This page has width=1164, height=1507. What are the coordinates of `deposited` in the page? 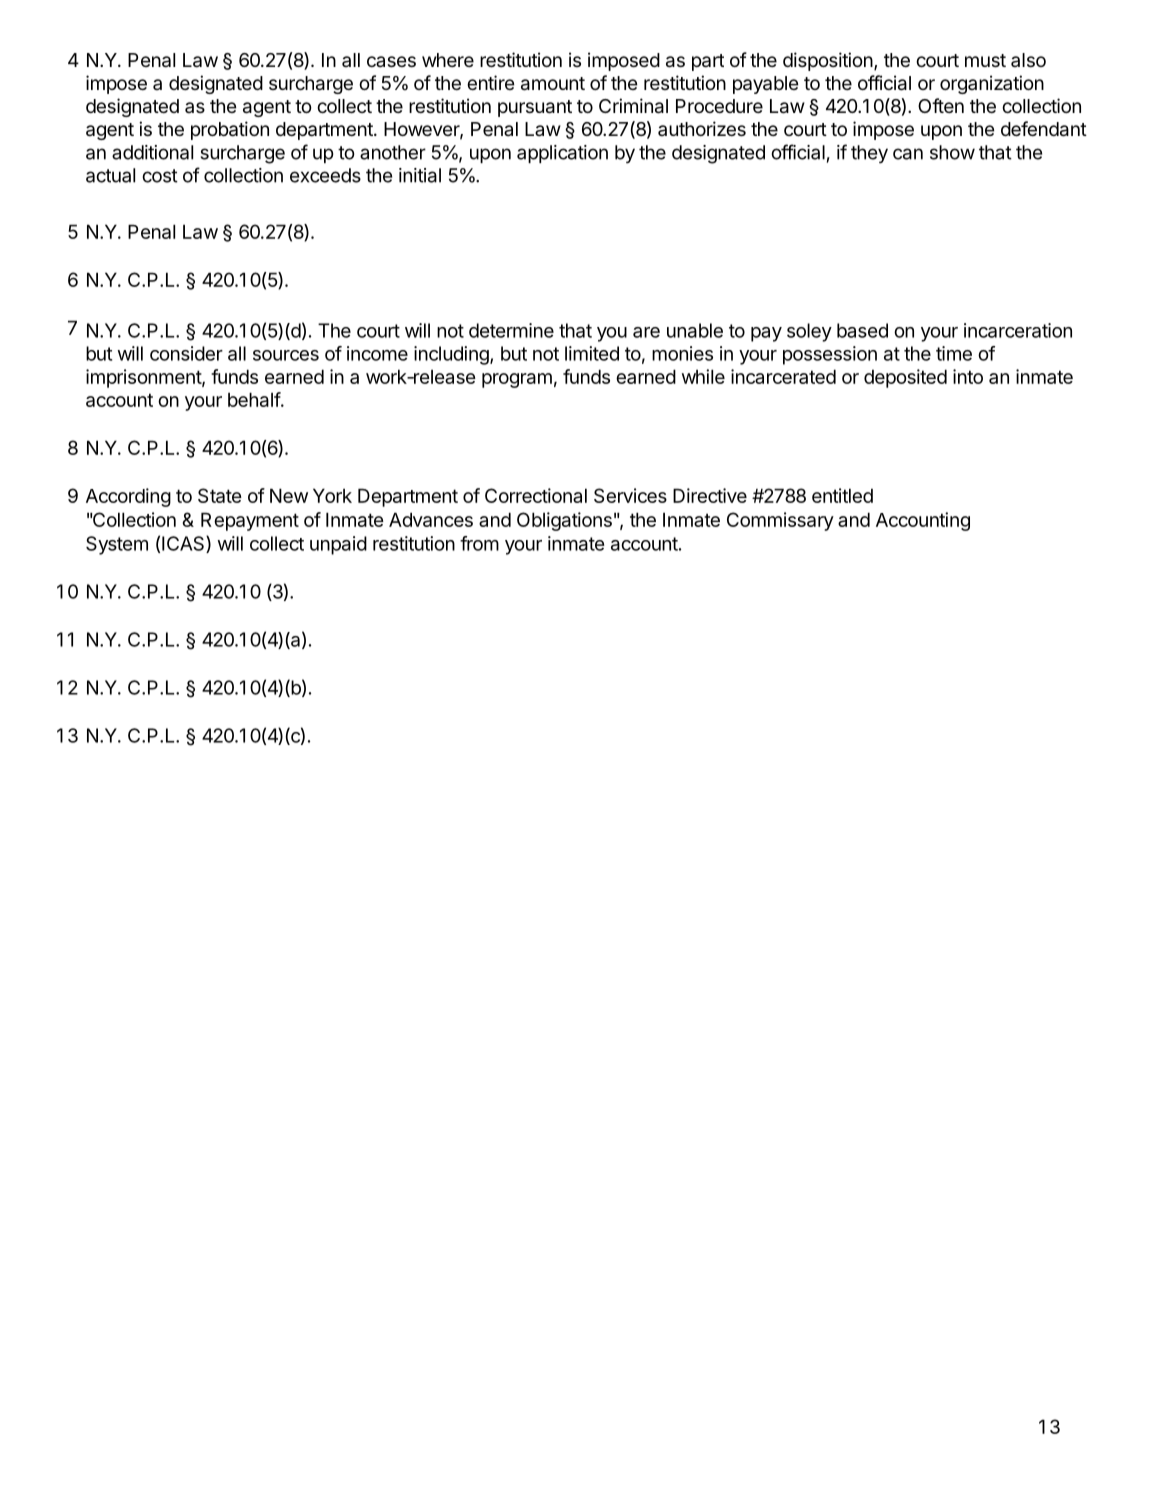 It's located at (905, 378).
